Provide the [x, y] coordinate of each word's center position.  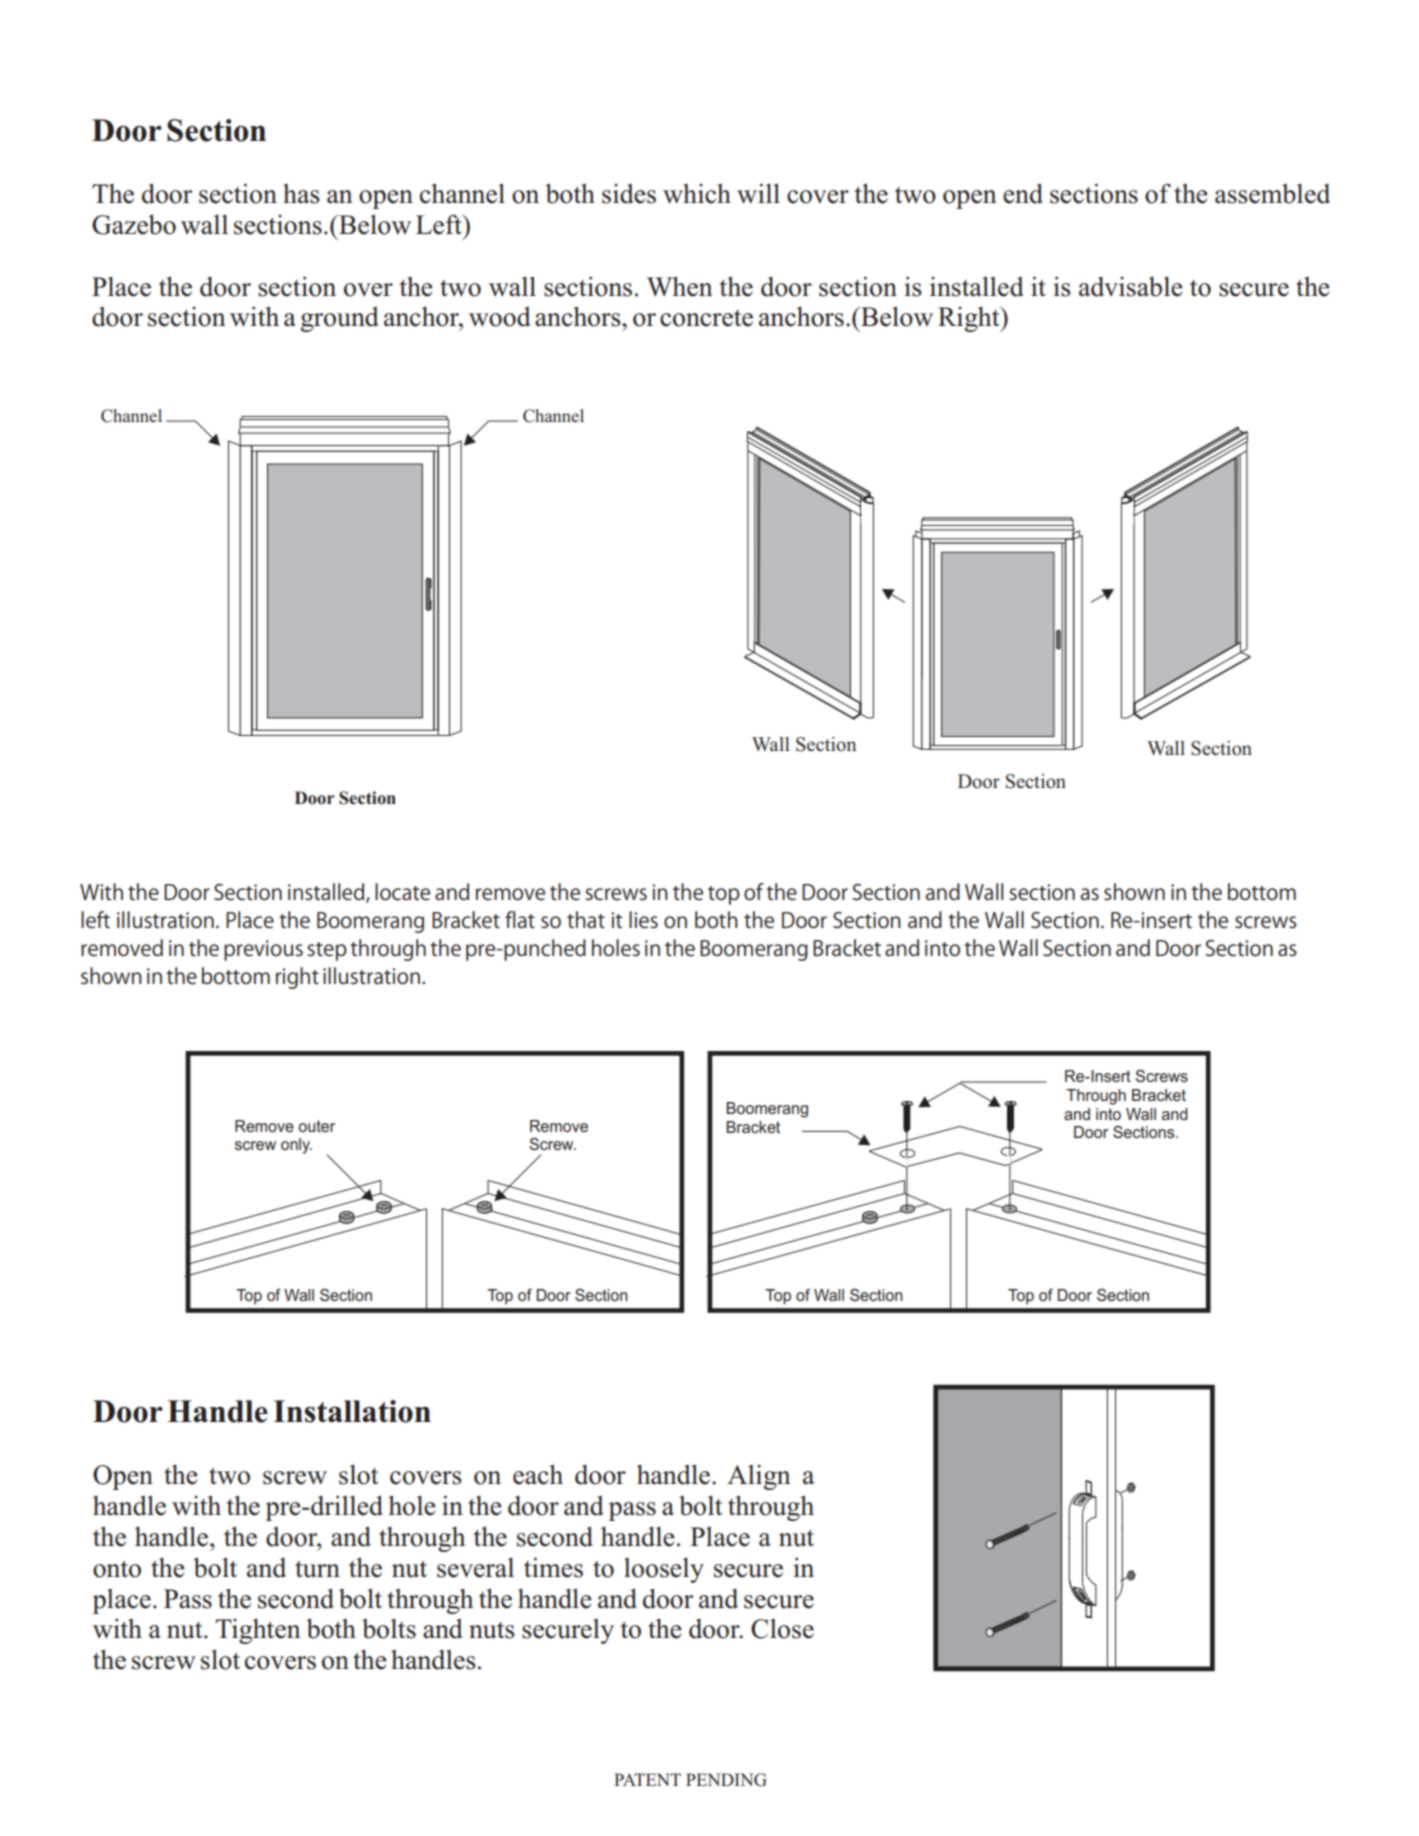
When [680, 286]
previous [263, 950]
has [301, 194]
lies [643, 920]
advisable [1131, 286]
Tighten [258, 1631]
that [586, 920]
